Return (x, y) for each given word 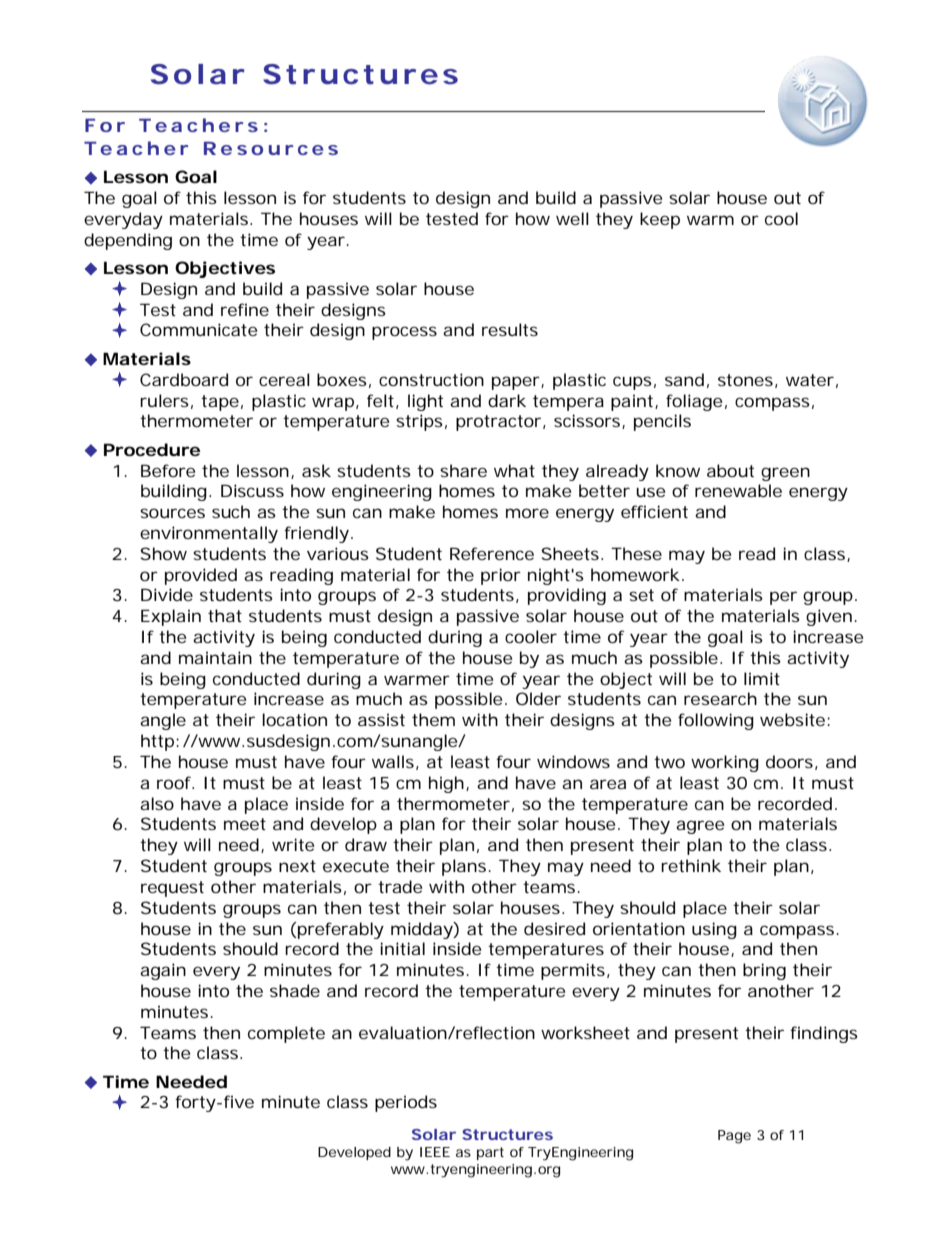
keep (660, 220)
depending (128, 241)
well (572, 218)
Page (734, 1137)
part (490, 1153)
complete (286, 1034)
